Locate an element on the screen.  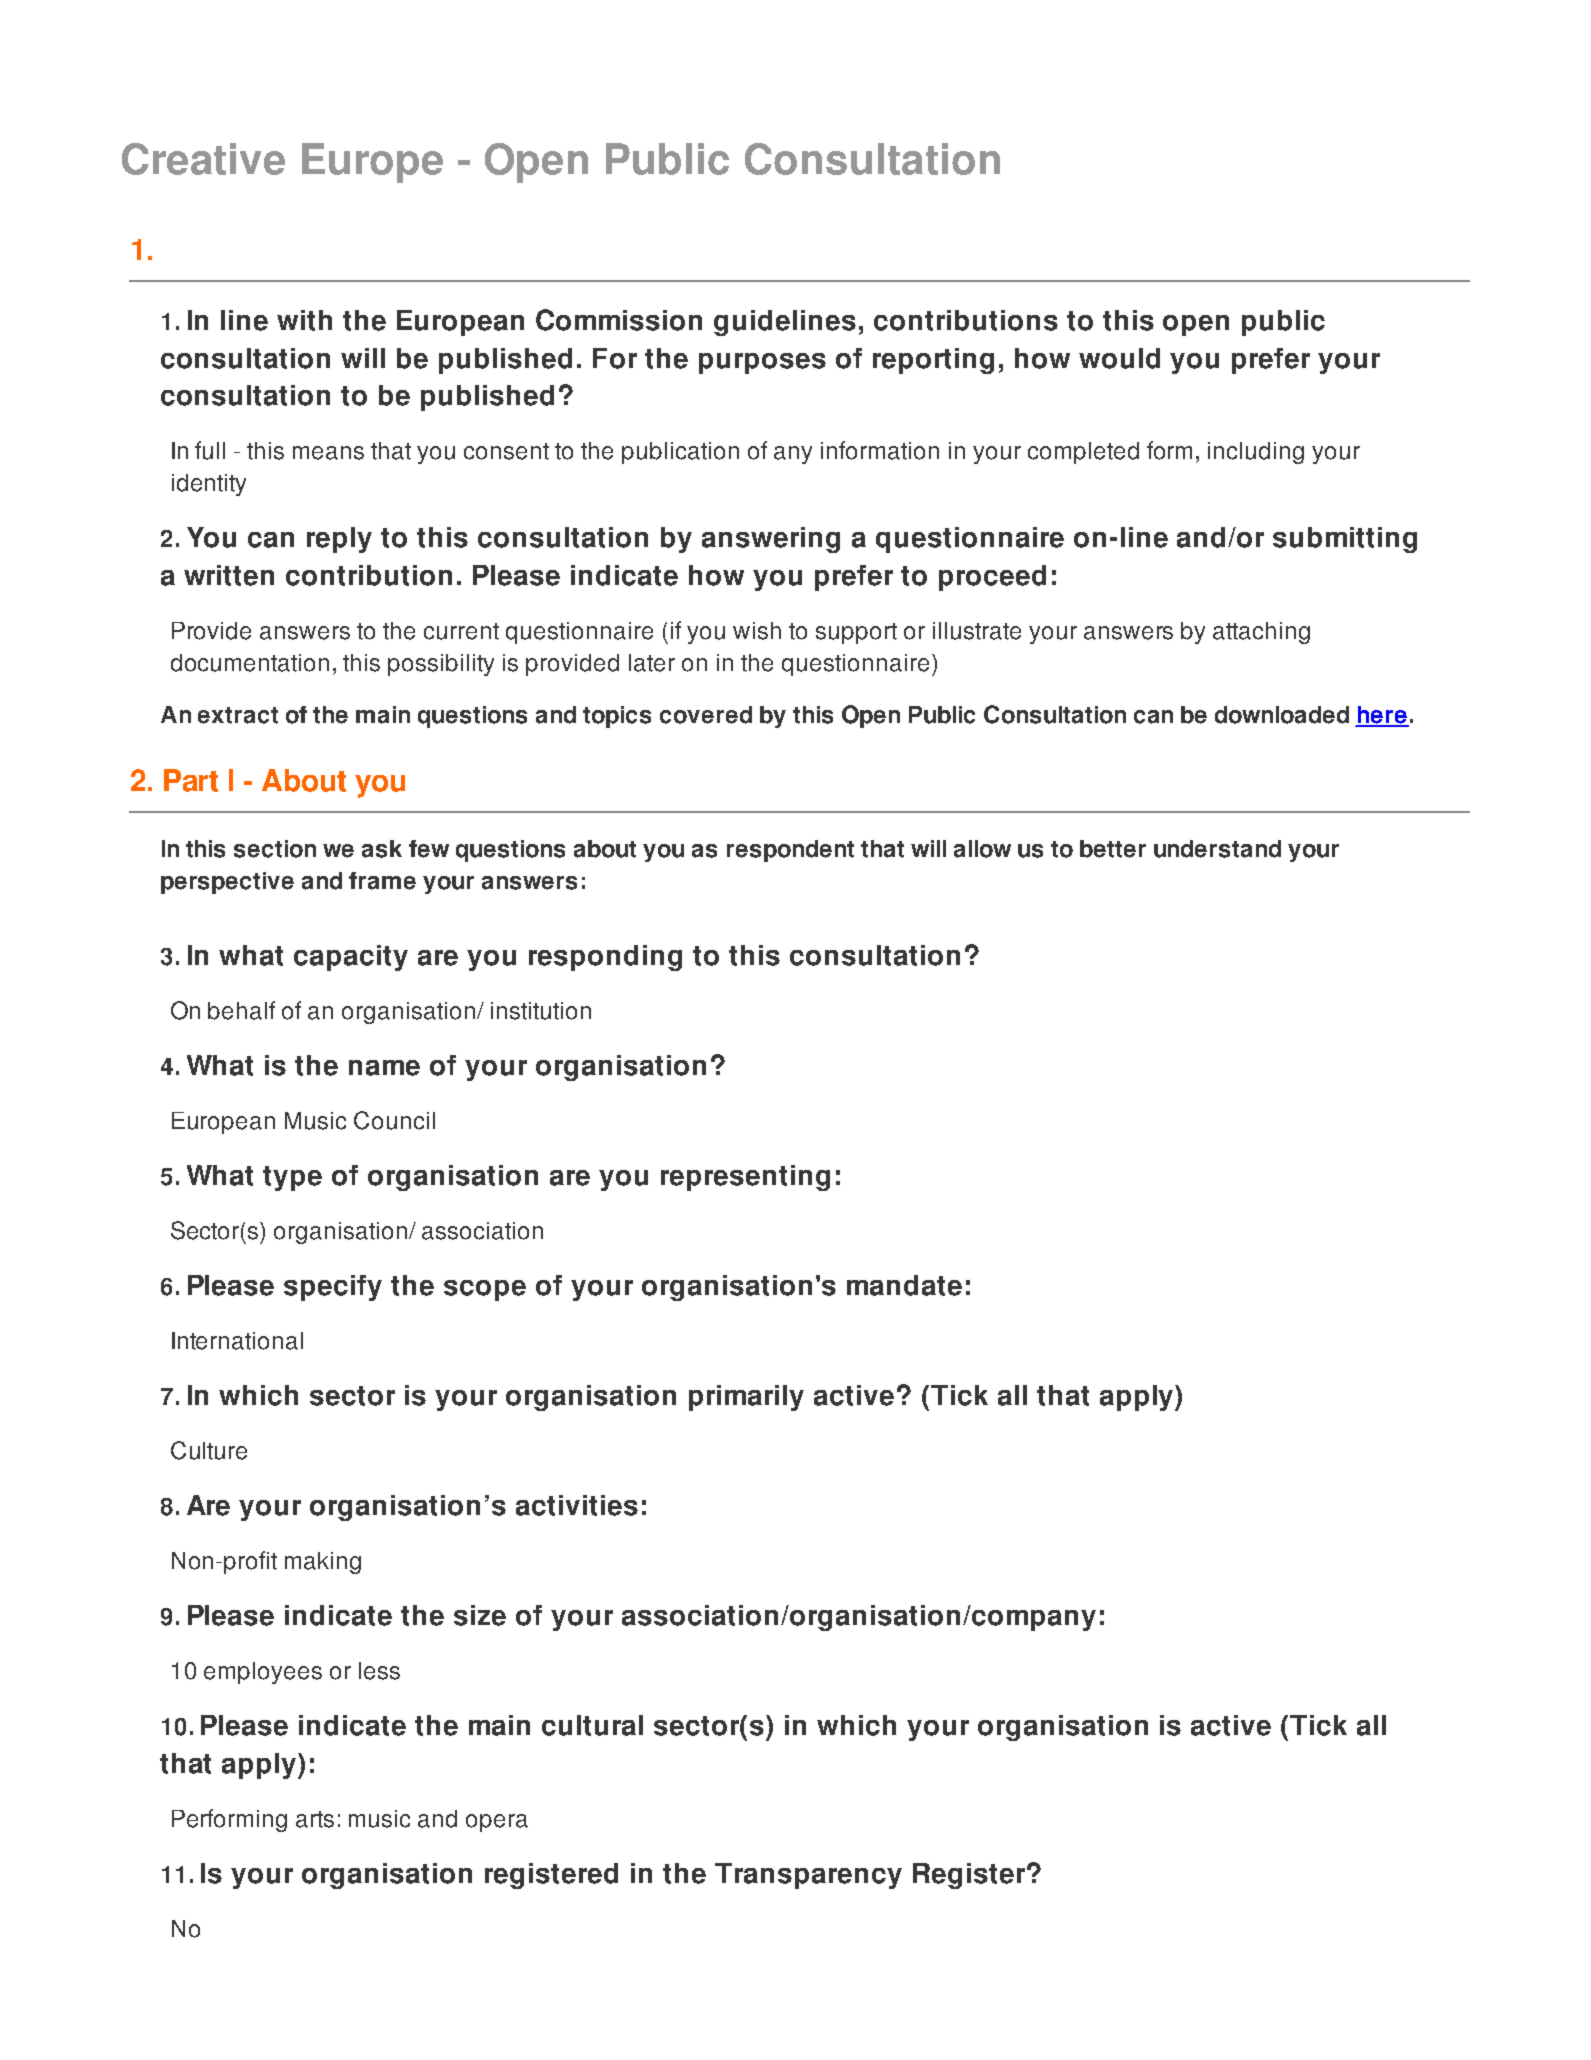
Culture is located at coordinates (209, 1450).
